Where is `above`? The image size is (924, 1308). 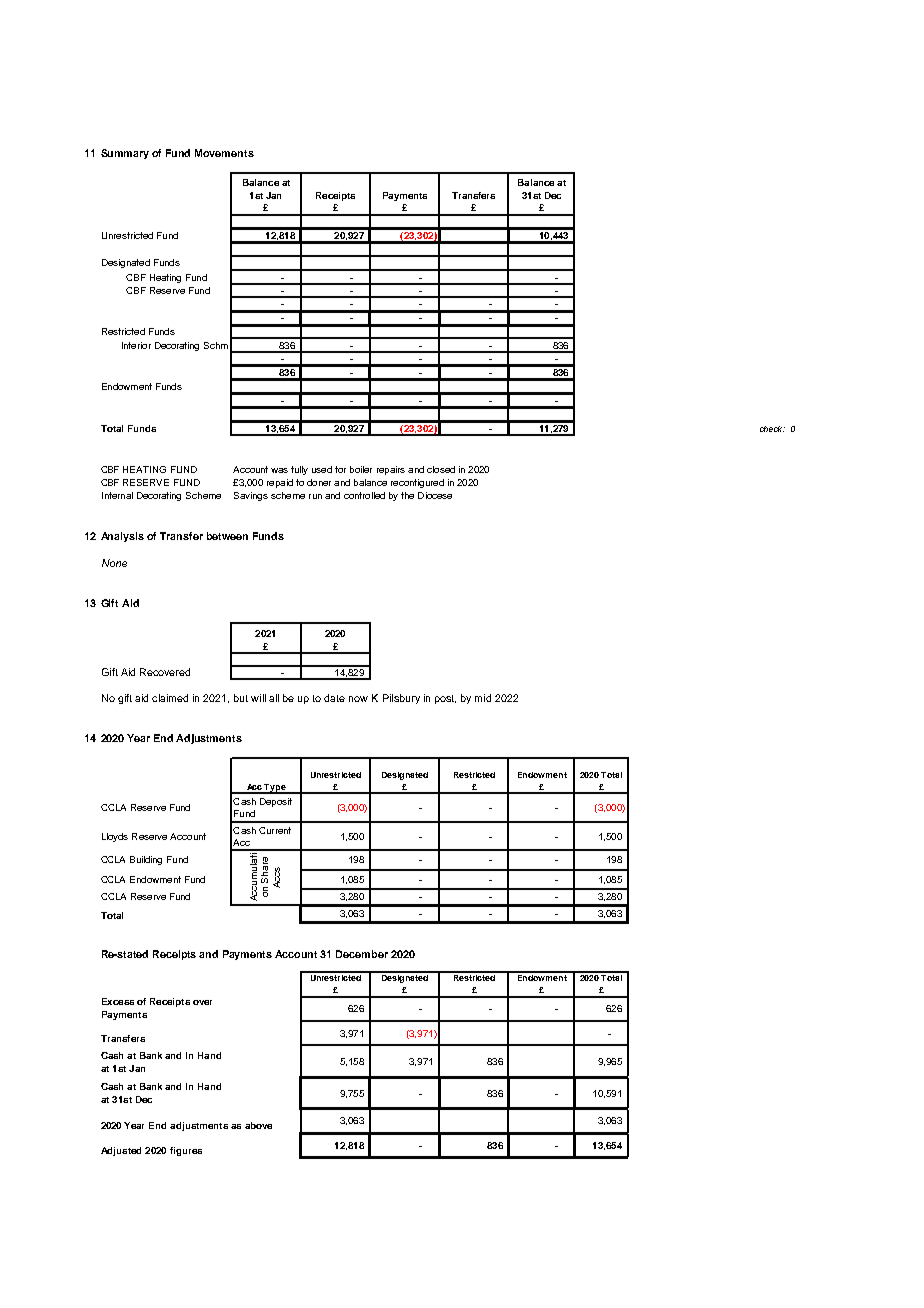
above is located at coordinates (258, 1125).
